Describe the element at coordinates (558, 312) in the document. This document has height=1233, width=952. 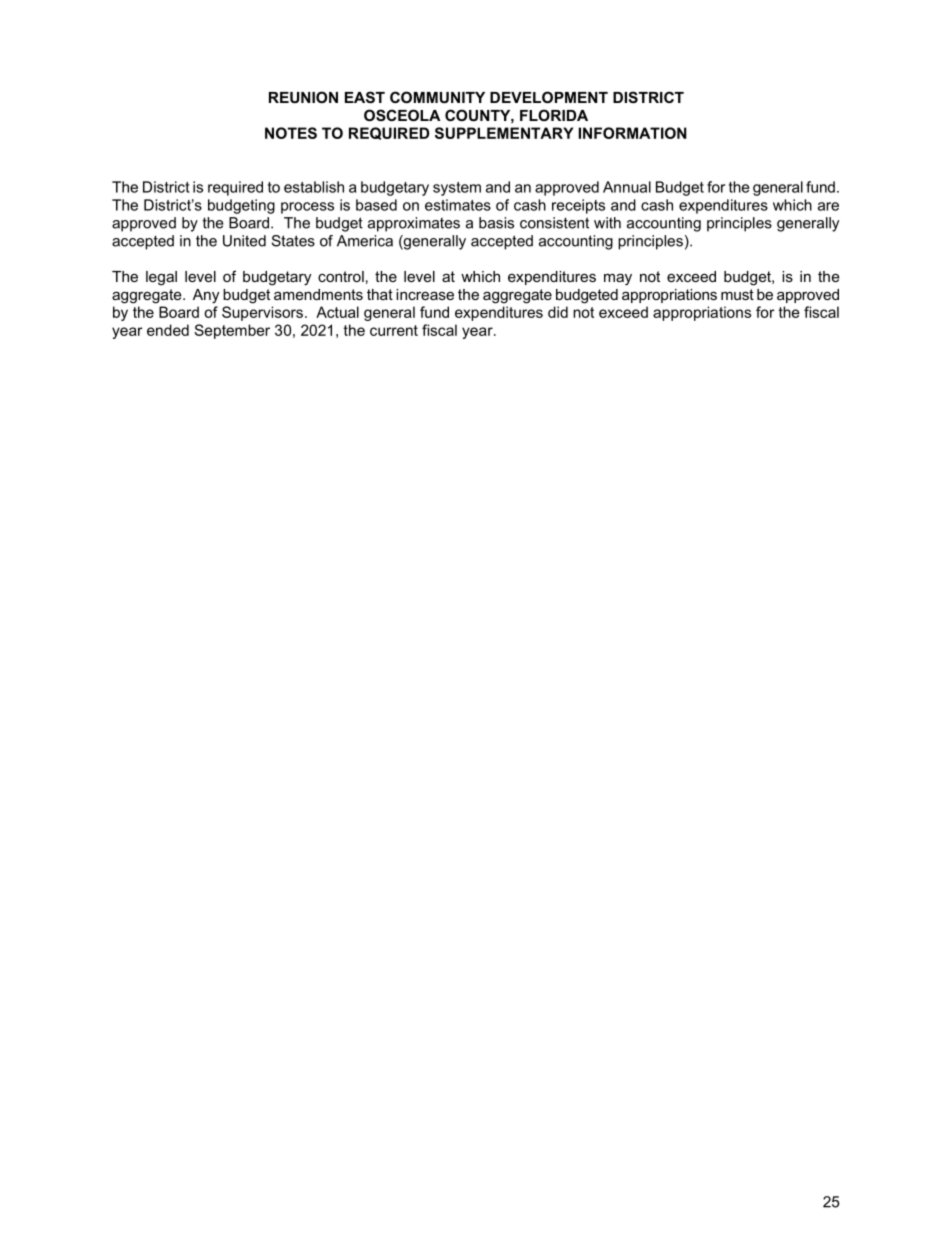
I see `did` at that location.
